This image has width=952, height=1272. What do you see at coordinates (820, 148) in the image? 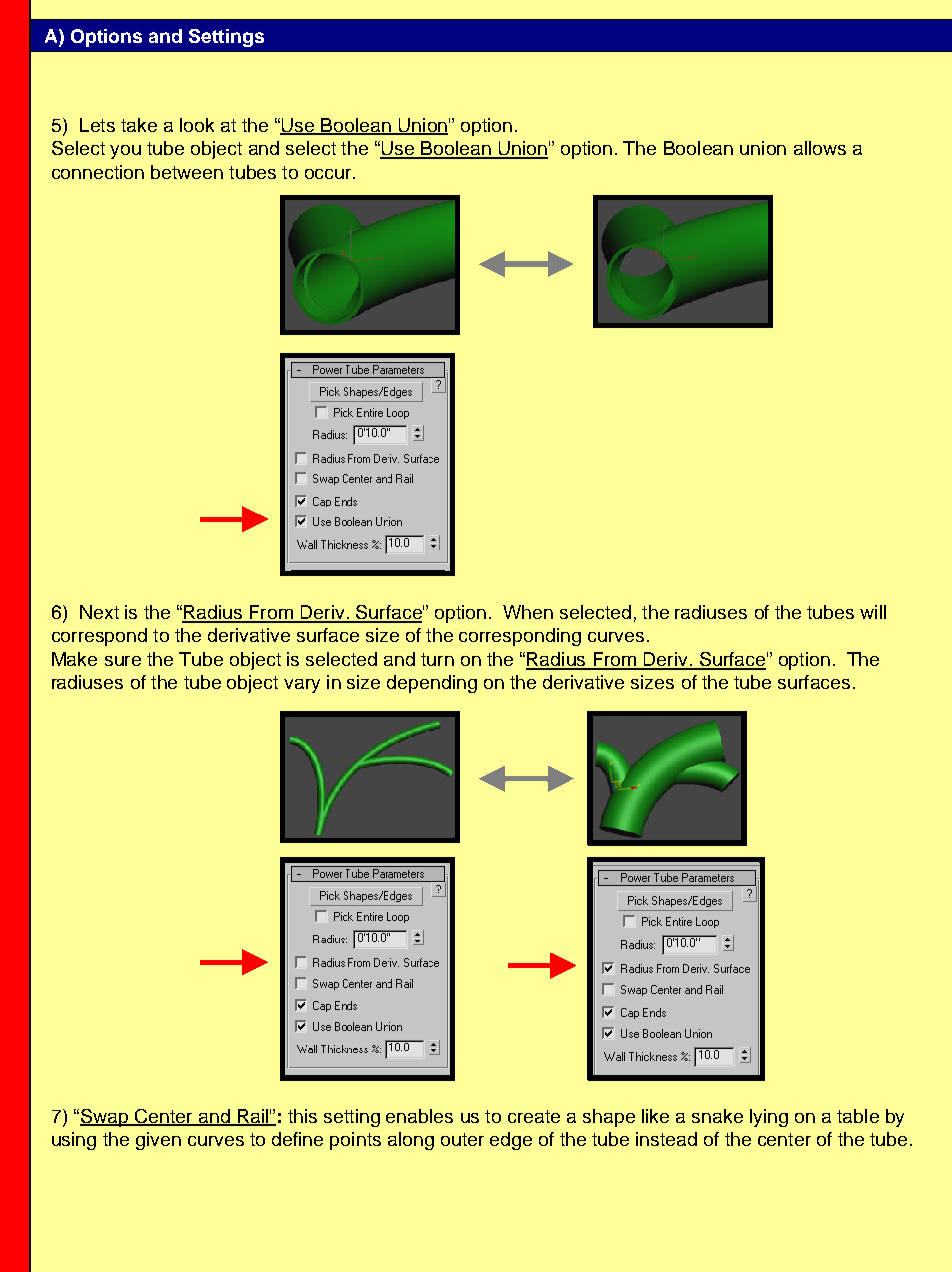
I see `allows` at bounding box center [820, 148].
